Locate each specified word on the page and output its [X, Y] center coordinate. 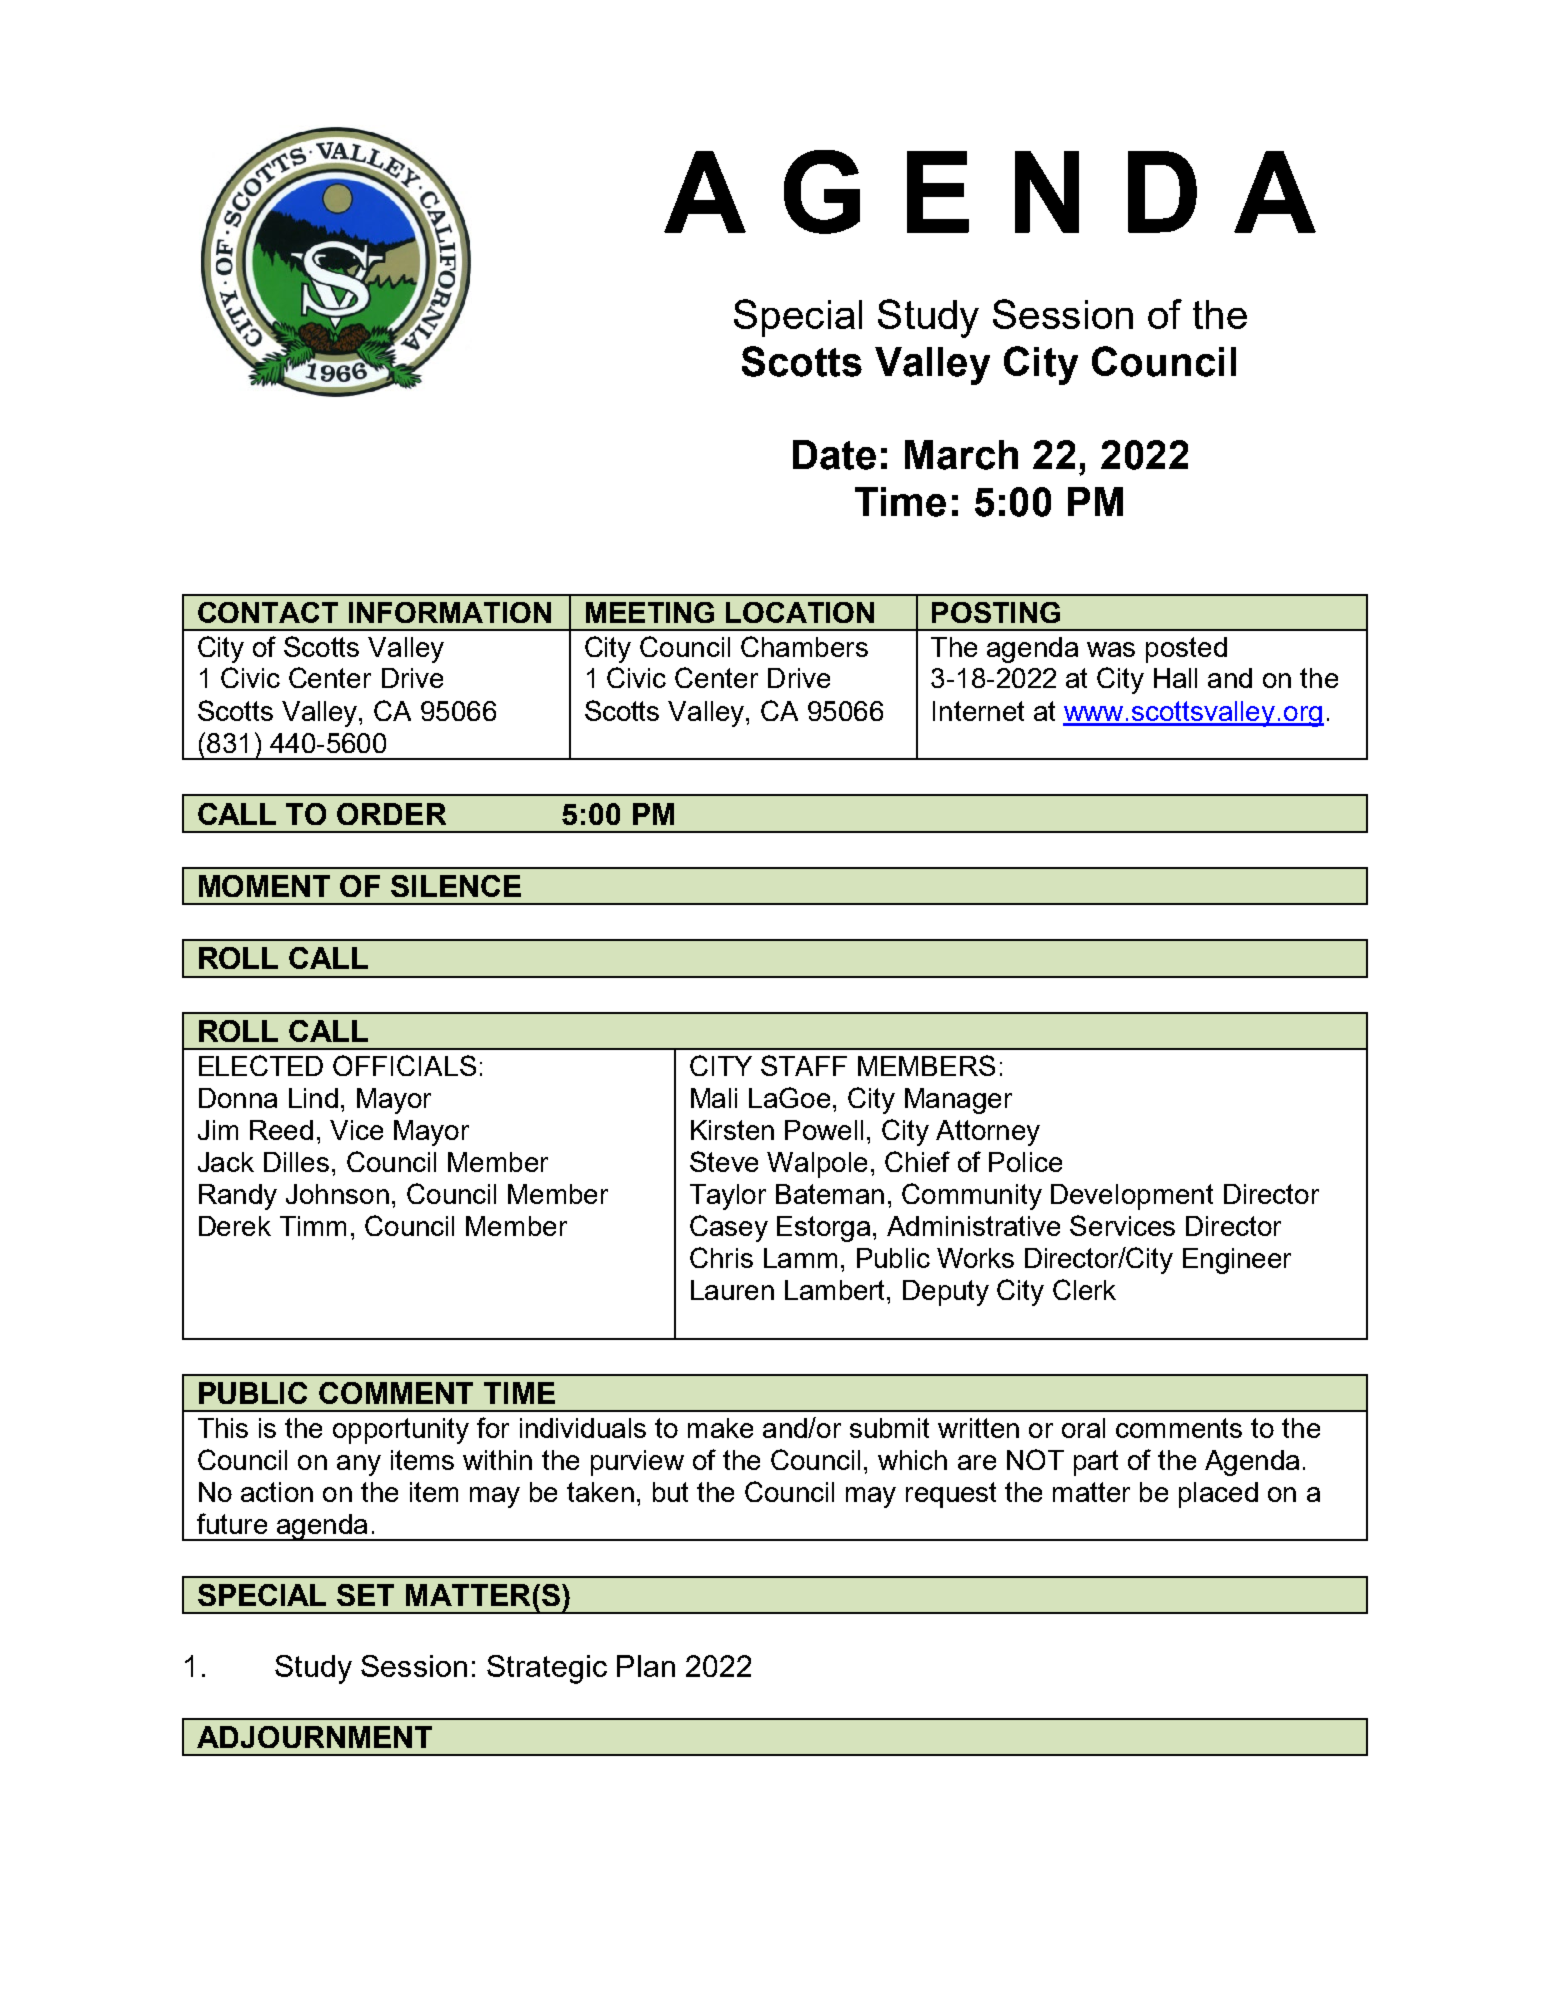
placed [1218, 1495]
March [961, 455]
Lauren [732, 1290]
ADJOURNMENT [314, 1737]
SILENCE [456, 886]
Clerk [1084, 1289]
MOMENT [264, 886]
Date [834, 455]
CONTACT [268, 612]
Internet [978, 711]
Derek [235, 1226]
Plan [646, 1666]
